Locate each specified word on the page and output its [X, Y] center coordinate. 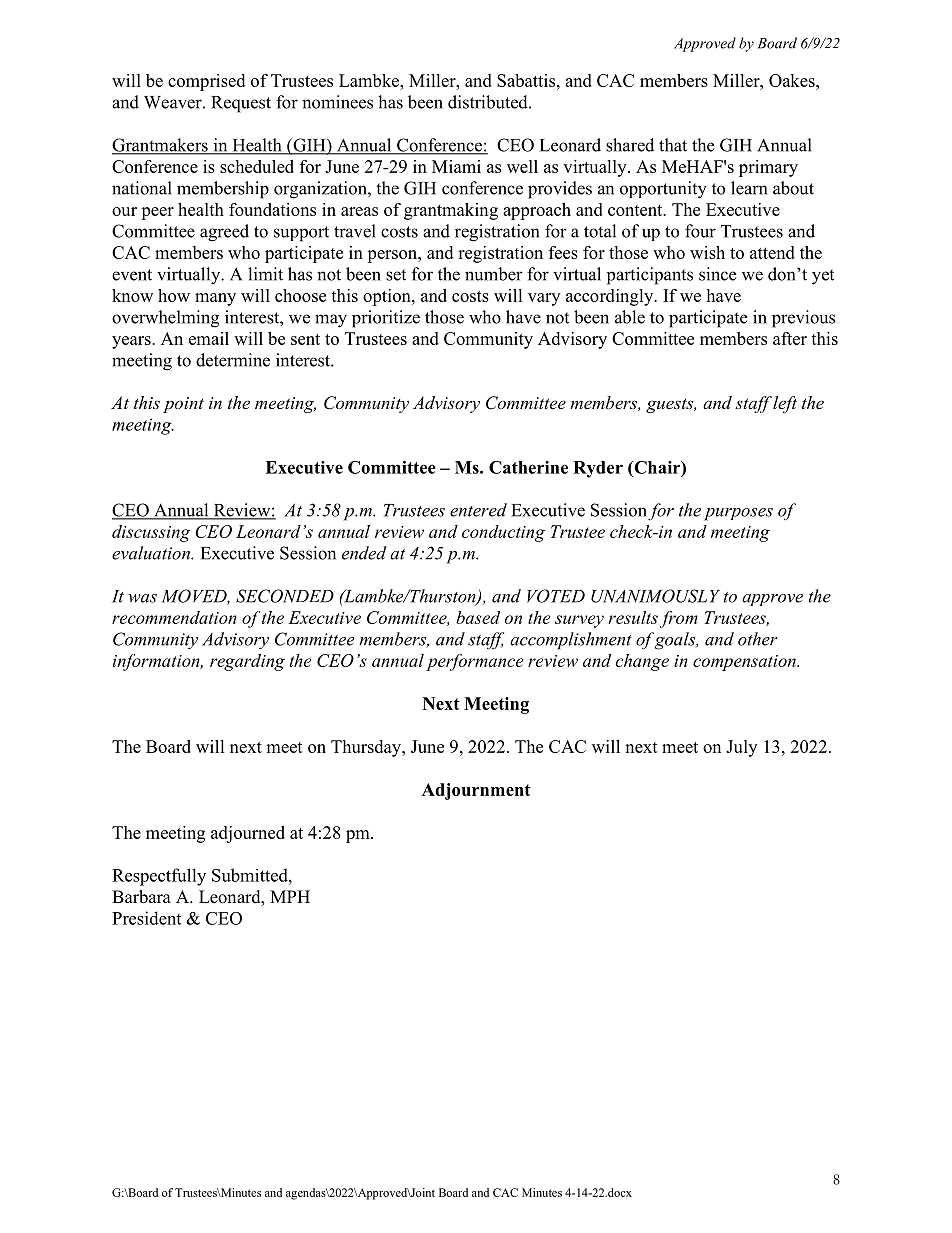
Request [241, 104]
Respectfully [159, 877]
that [673, 145]
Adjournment [476, 791]
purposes [738, 514]
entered [478, 510]
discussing [151, 533]
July [741, 748]
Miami [456, 166]
